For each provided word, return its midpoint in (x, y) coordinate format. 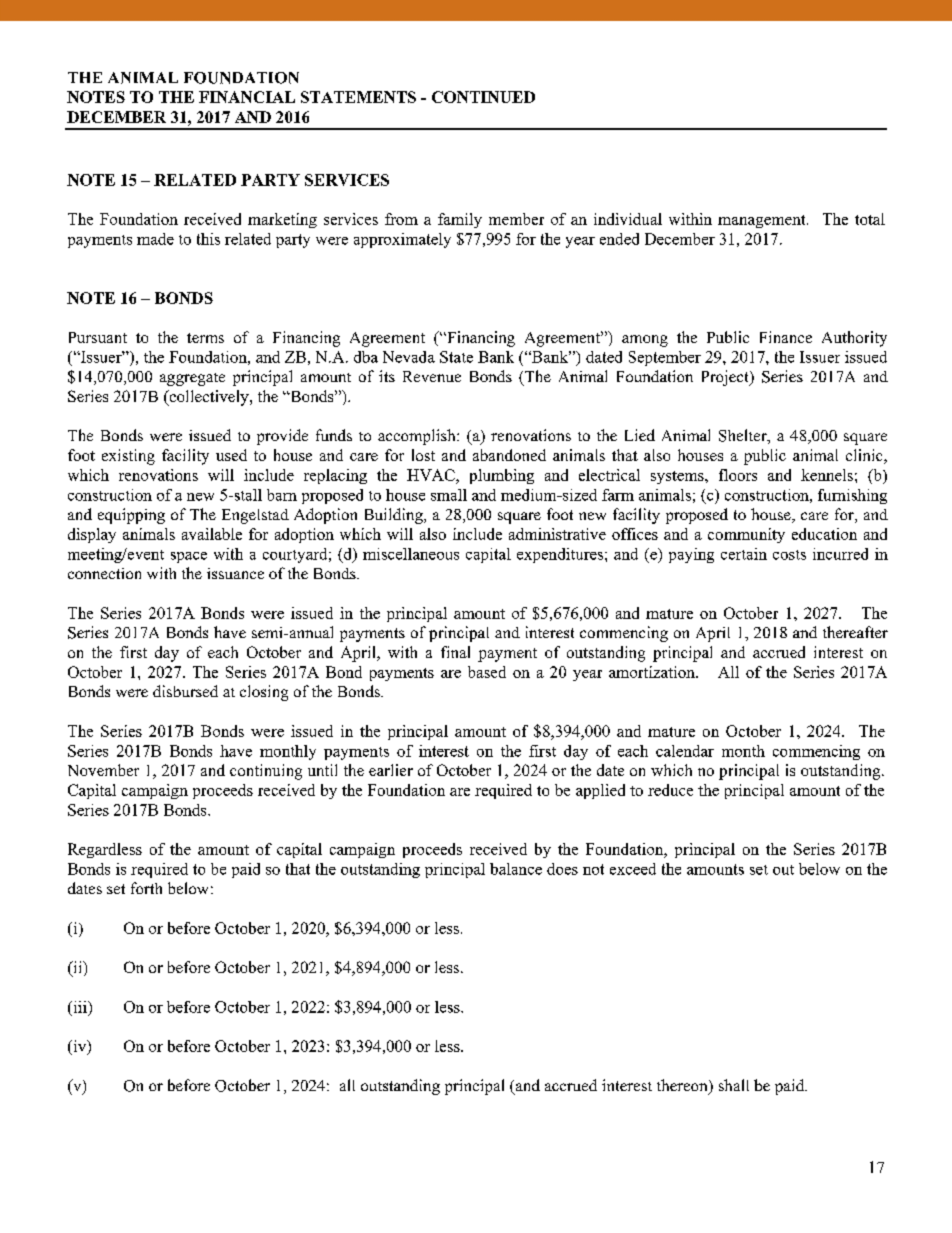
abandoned (509, 455)
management (763, 221)
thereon (683, 1086)
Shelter (744, 436)
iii (80, 1007)
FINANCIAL (247, 97)
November (103, 770)
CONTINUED (483, 97)
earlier (391, 770)
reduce (670, 790)
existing (128, 457)
